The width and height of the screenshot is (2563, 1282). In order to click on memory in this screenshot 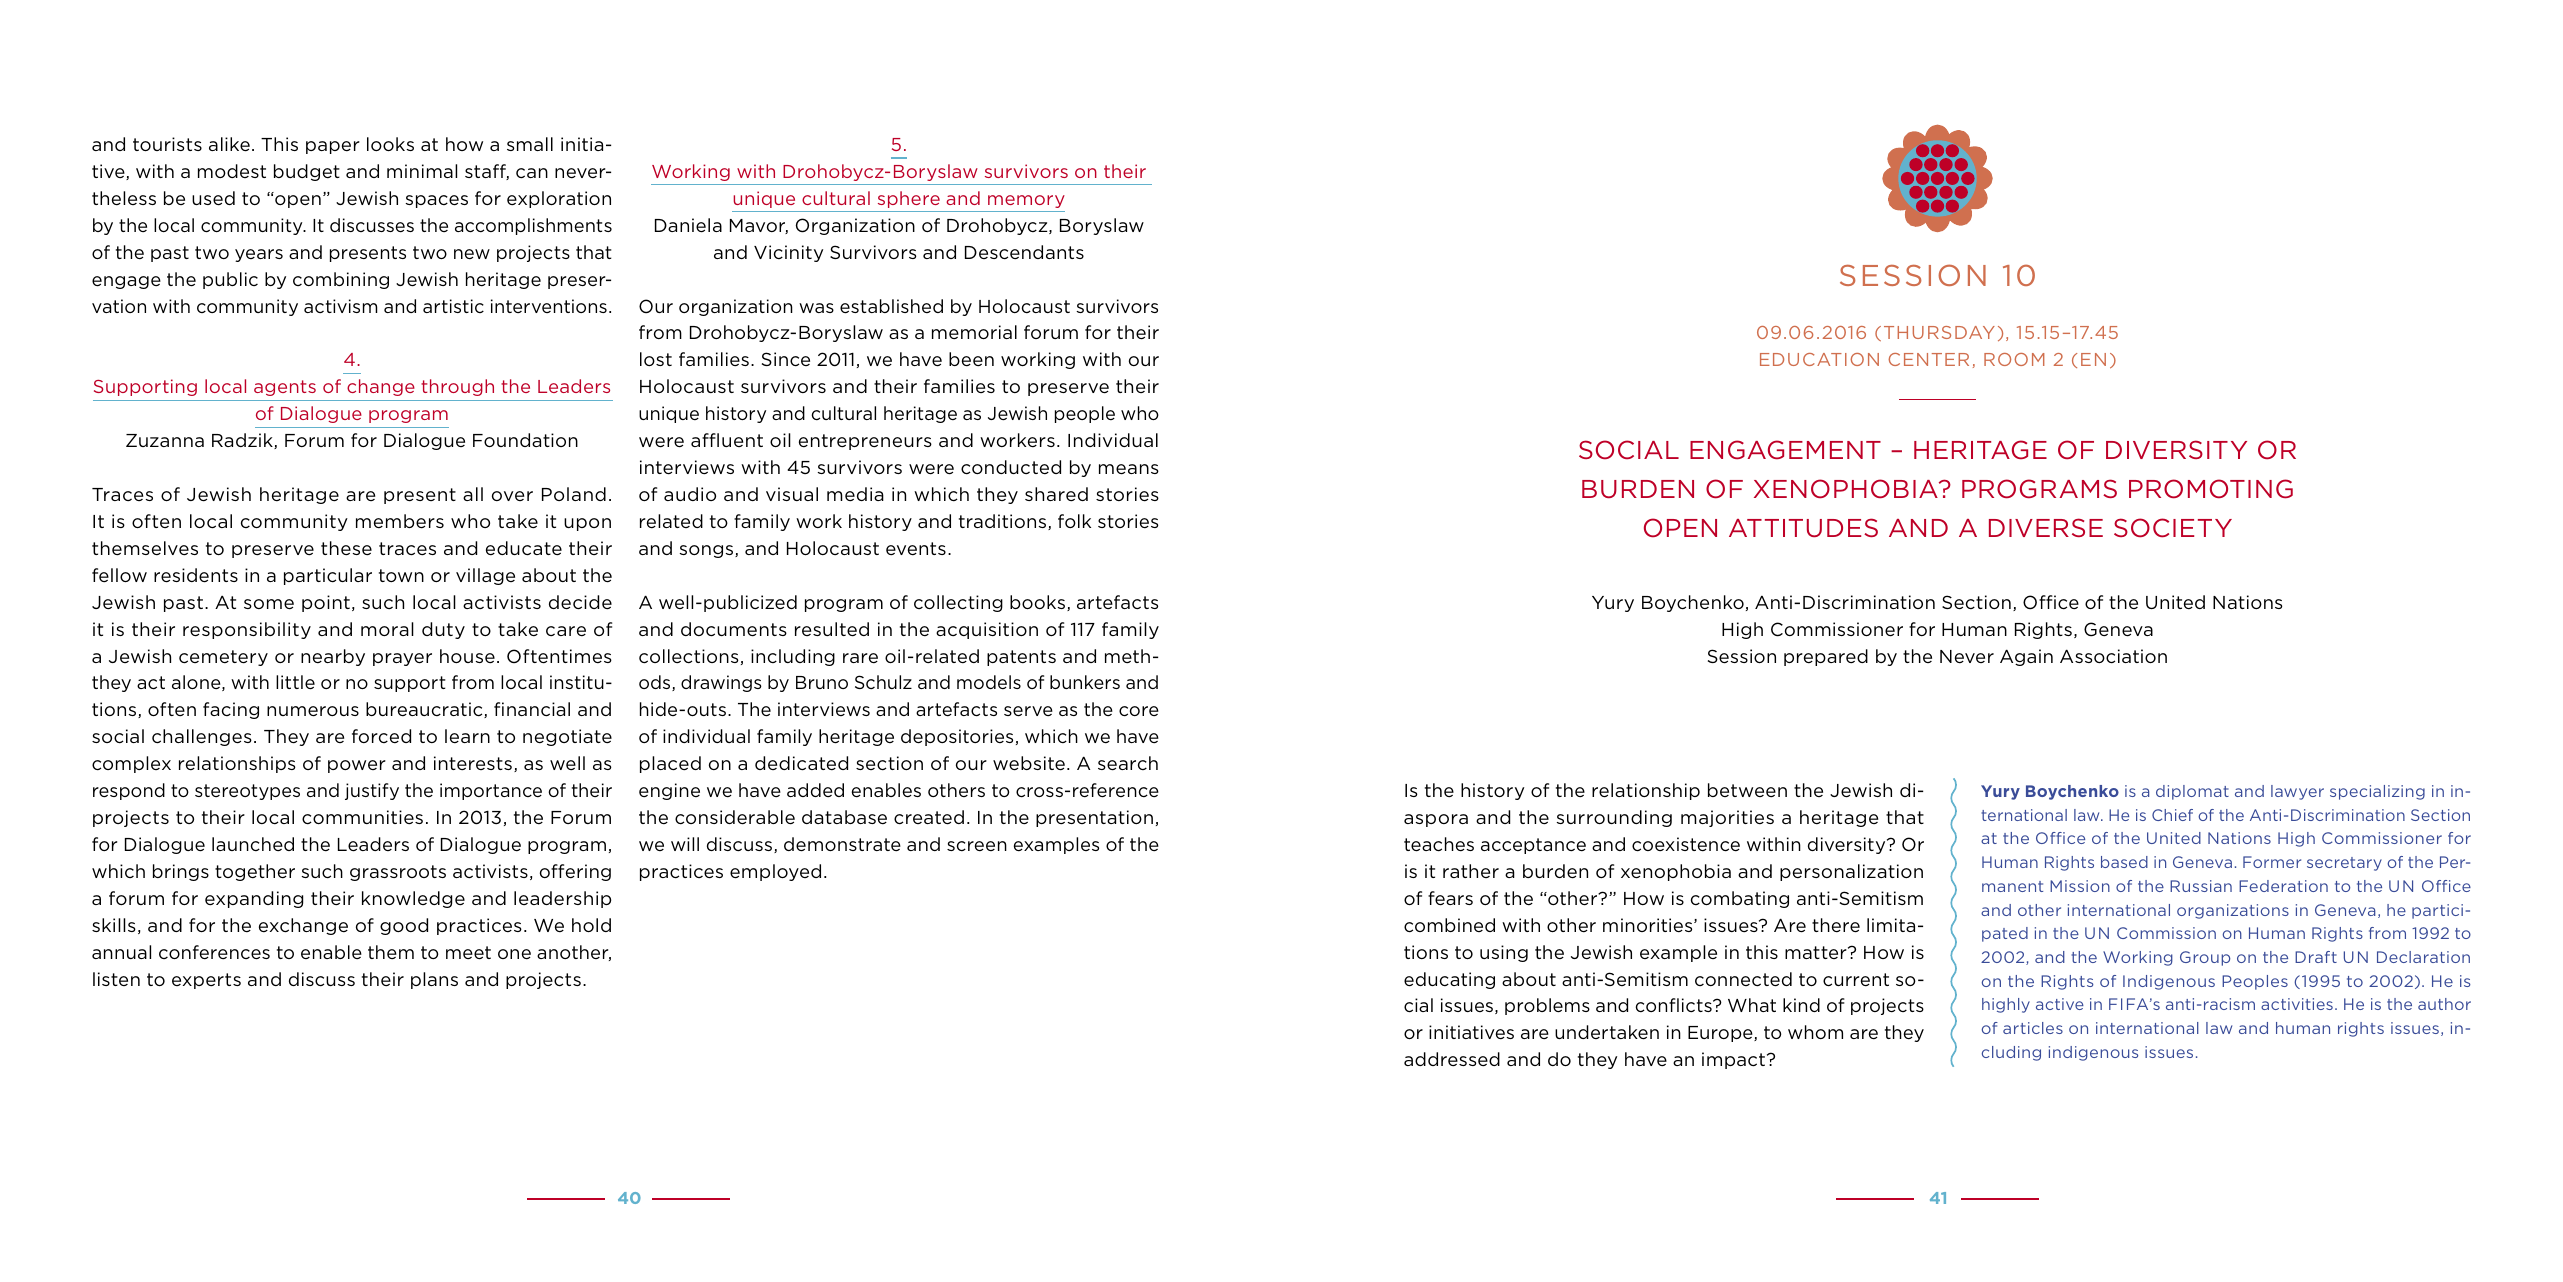, I will do `click(1026, 201)`.
